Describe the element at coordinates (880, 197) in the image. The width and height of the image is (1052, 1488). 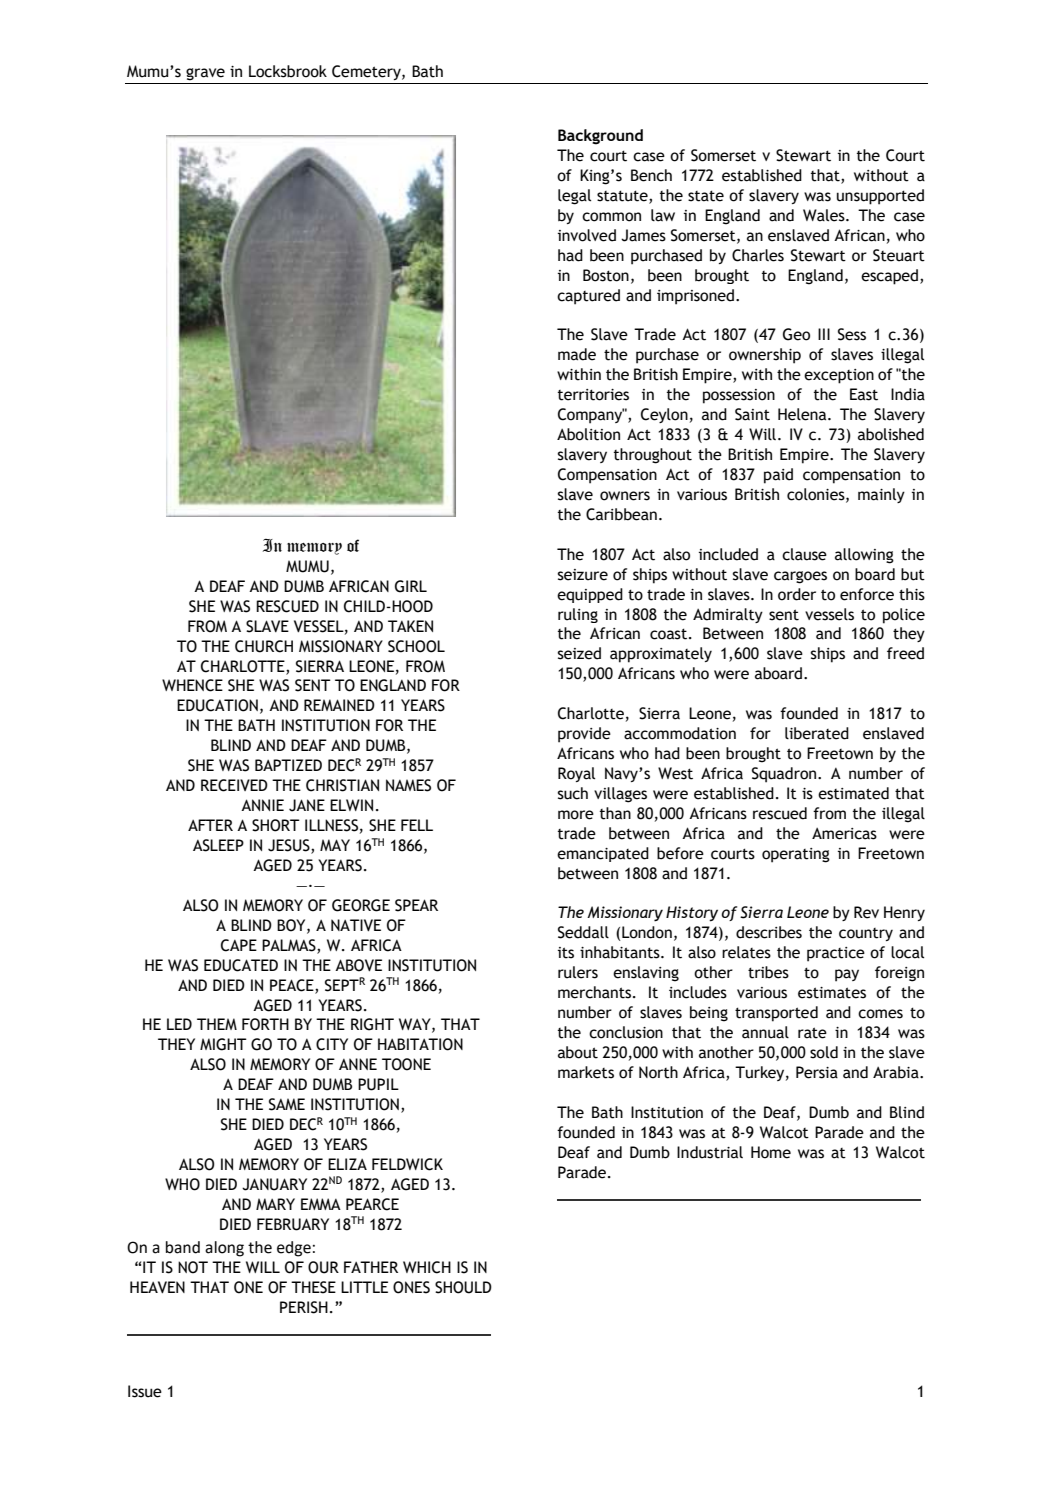
I see `unsupported` at that location.
